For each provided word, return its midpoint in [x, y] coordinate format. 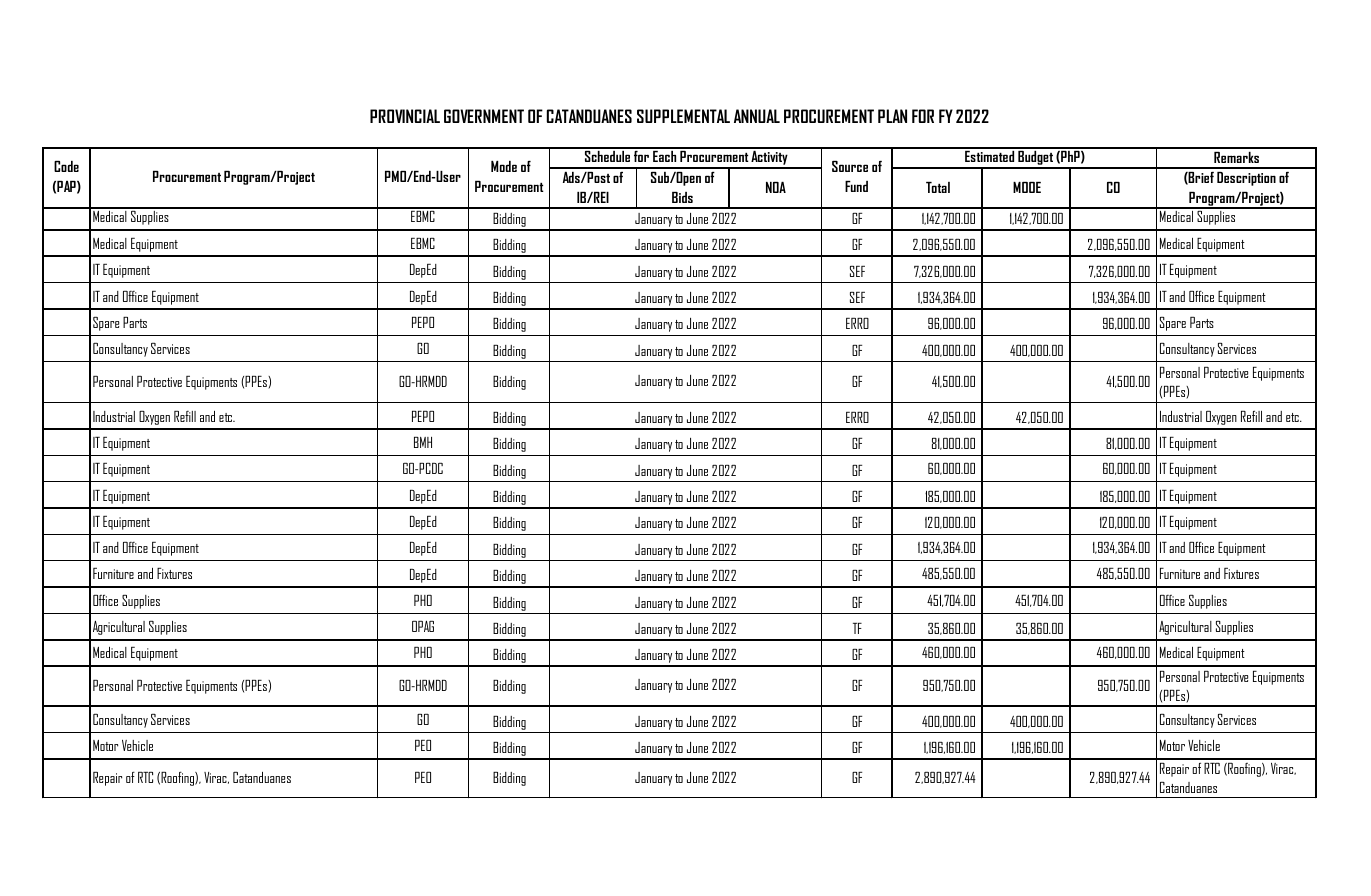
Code [66, 166]
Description [1246, 179]
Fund [856, 186]
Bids [682, 197]
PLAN [892, 116]
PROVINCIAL [405, 116]
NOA [776, 187]
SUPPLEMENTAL [683, 116]
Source [850, 166]
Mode [504, 166]
